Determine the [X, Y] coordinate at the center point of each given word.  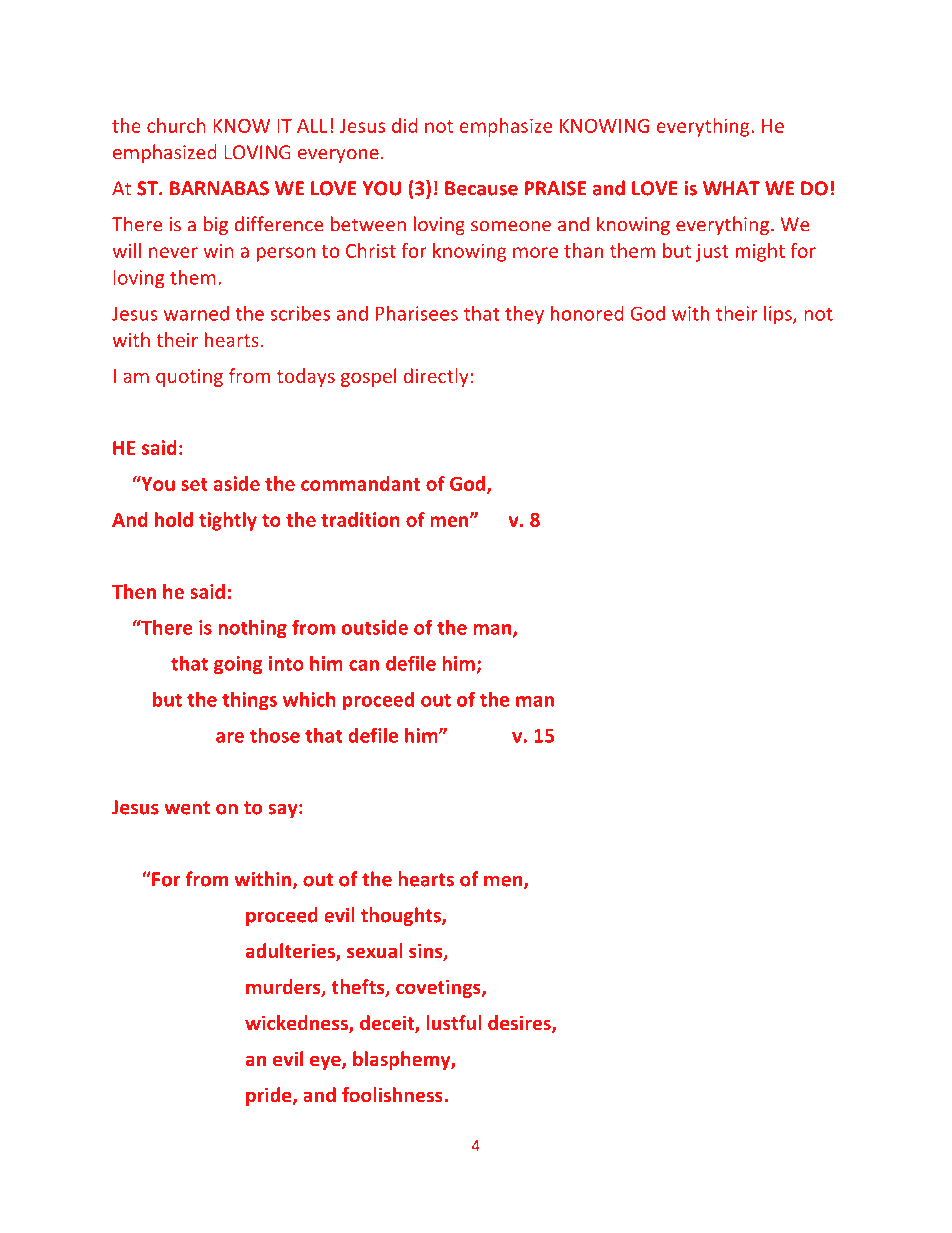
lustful [453, 1022]
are [230, 737]
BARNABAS [219, 188]
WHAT [731, 188]
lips [779, 315]
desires [520, 1024]
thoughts [402, 916]
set [194, 484]
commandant [360, 483]
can [364, 665]
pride [270, 1096]
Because [481, 188]
